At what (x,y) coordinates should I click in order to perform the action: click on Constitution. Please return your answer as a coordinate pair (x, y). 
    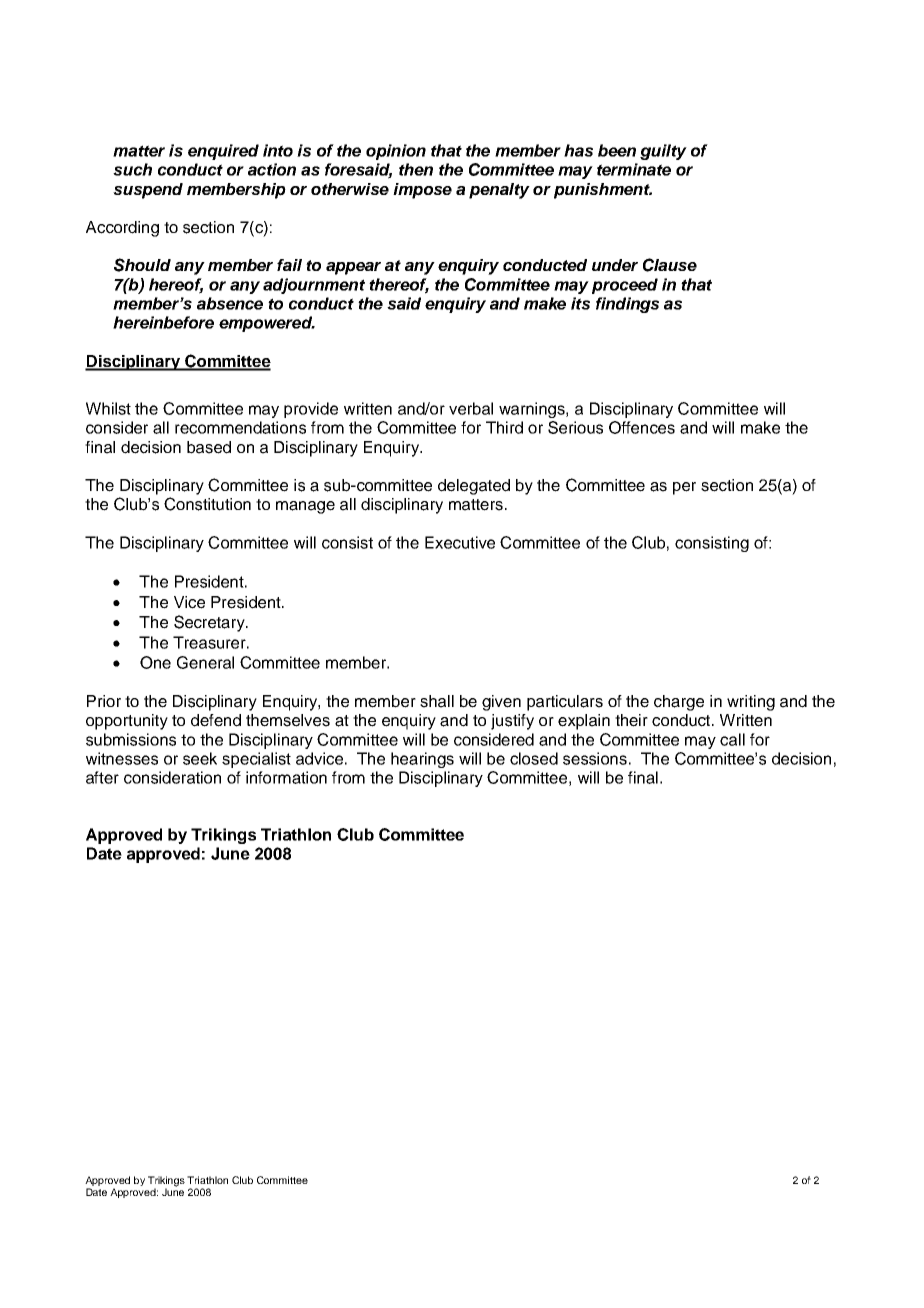
    Looking at the image, I should click on (207, 504).
